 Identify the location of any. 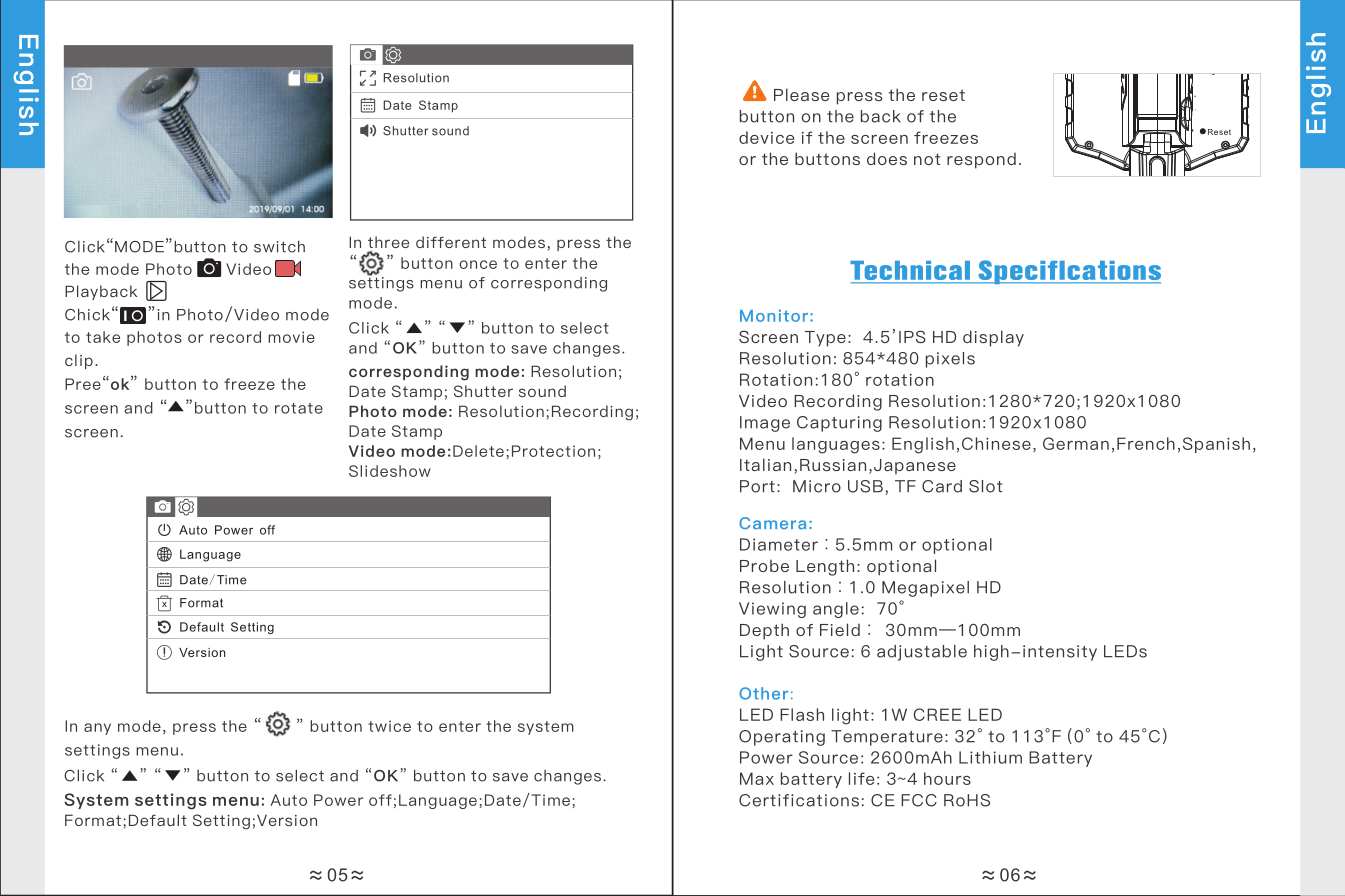
(97, 729).
